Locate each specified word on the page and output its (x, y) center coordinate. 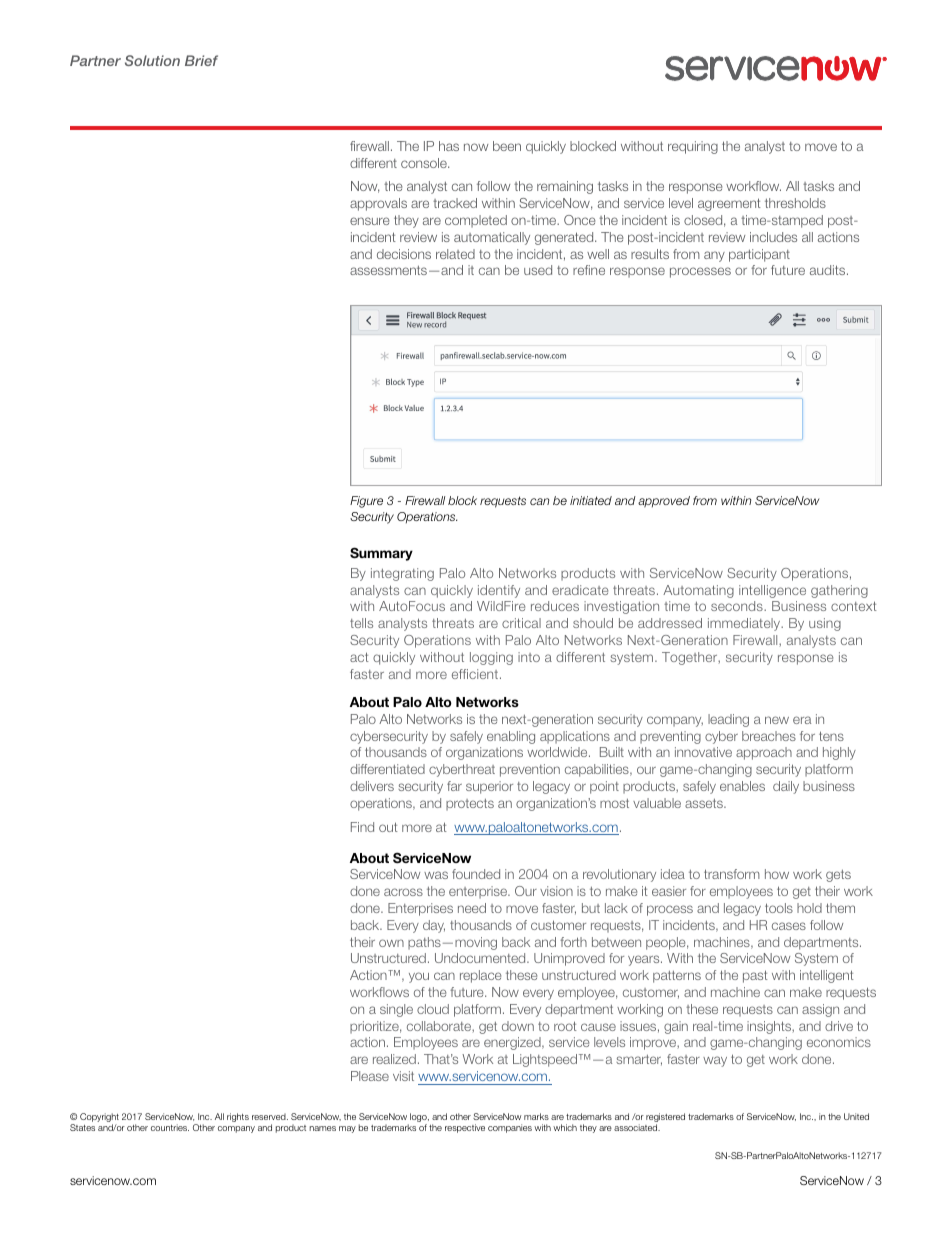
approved (664, 502)
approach (764, 753)
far (454, 786)
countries (170, 1127)
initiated (591, 500)
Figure (366, 502)
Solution (152, 60)
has (449, 146)
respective (465, 1128)
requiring (693, 147)
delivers (372, 786)
